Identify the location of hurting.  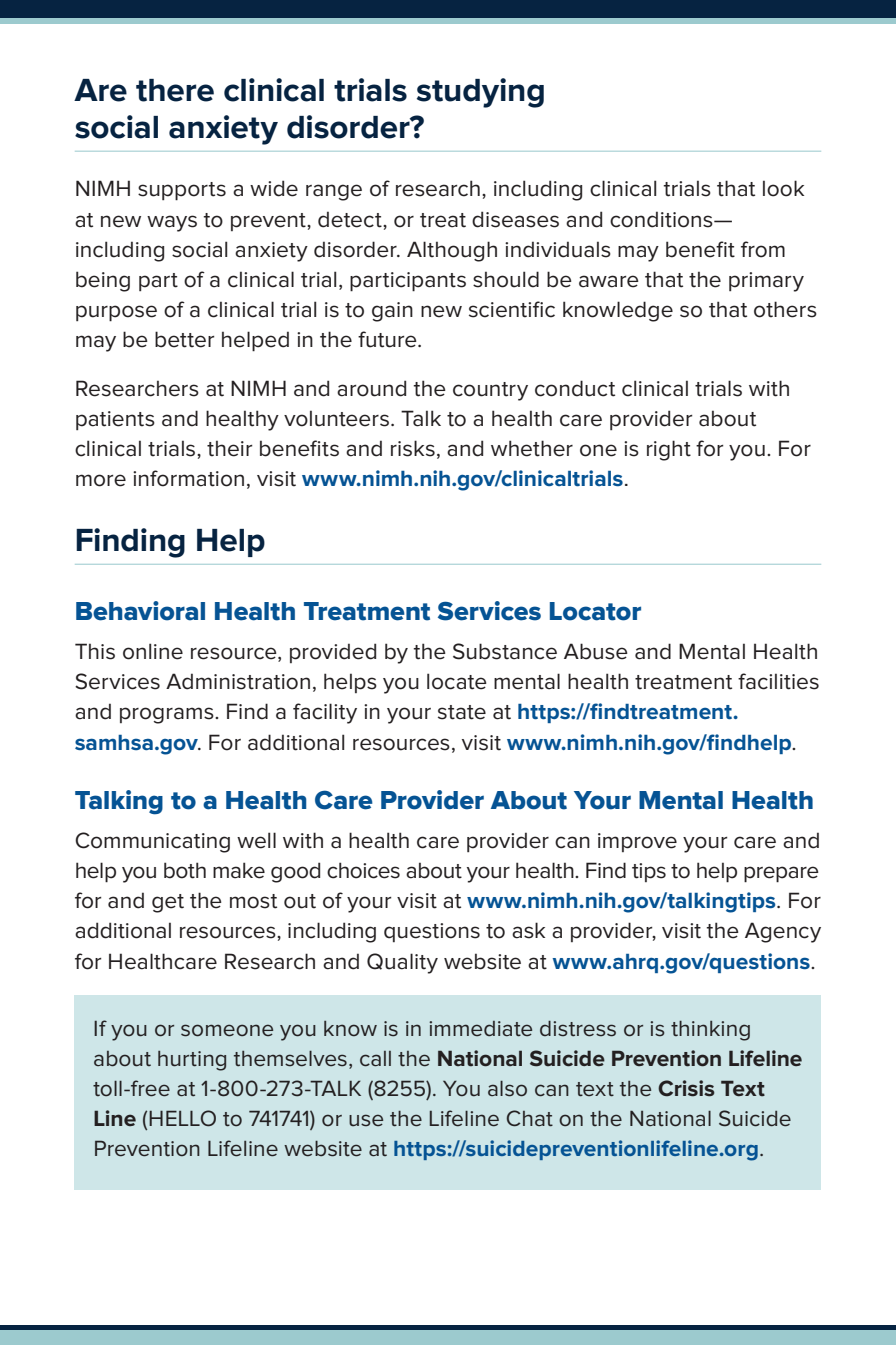
(192, 1061).
